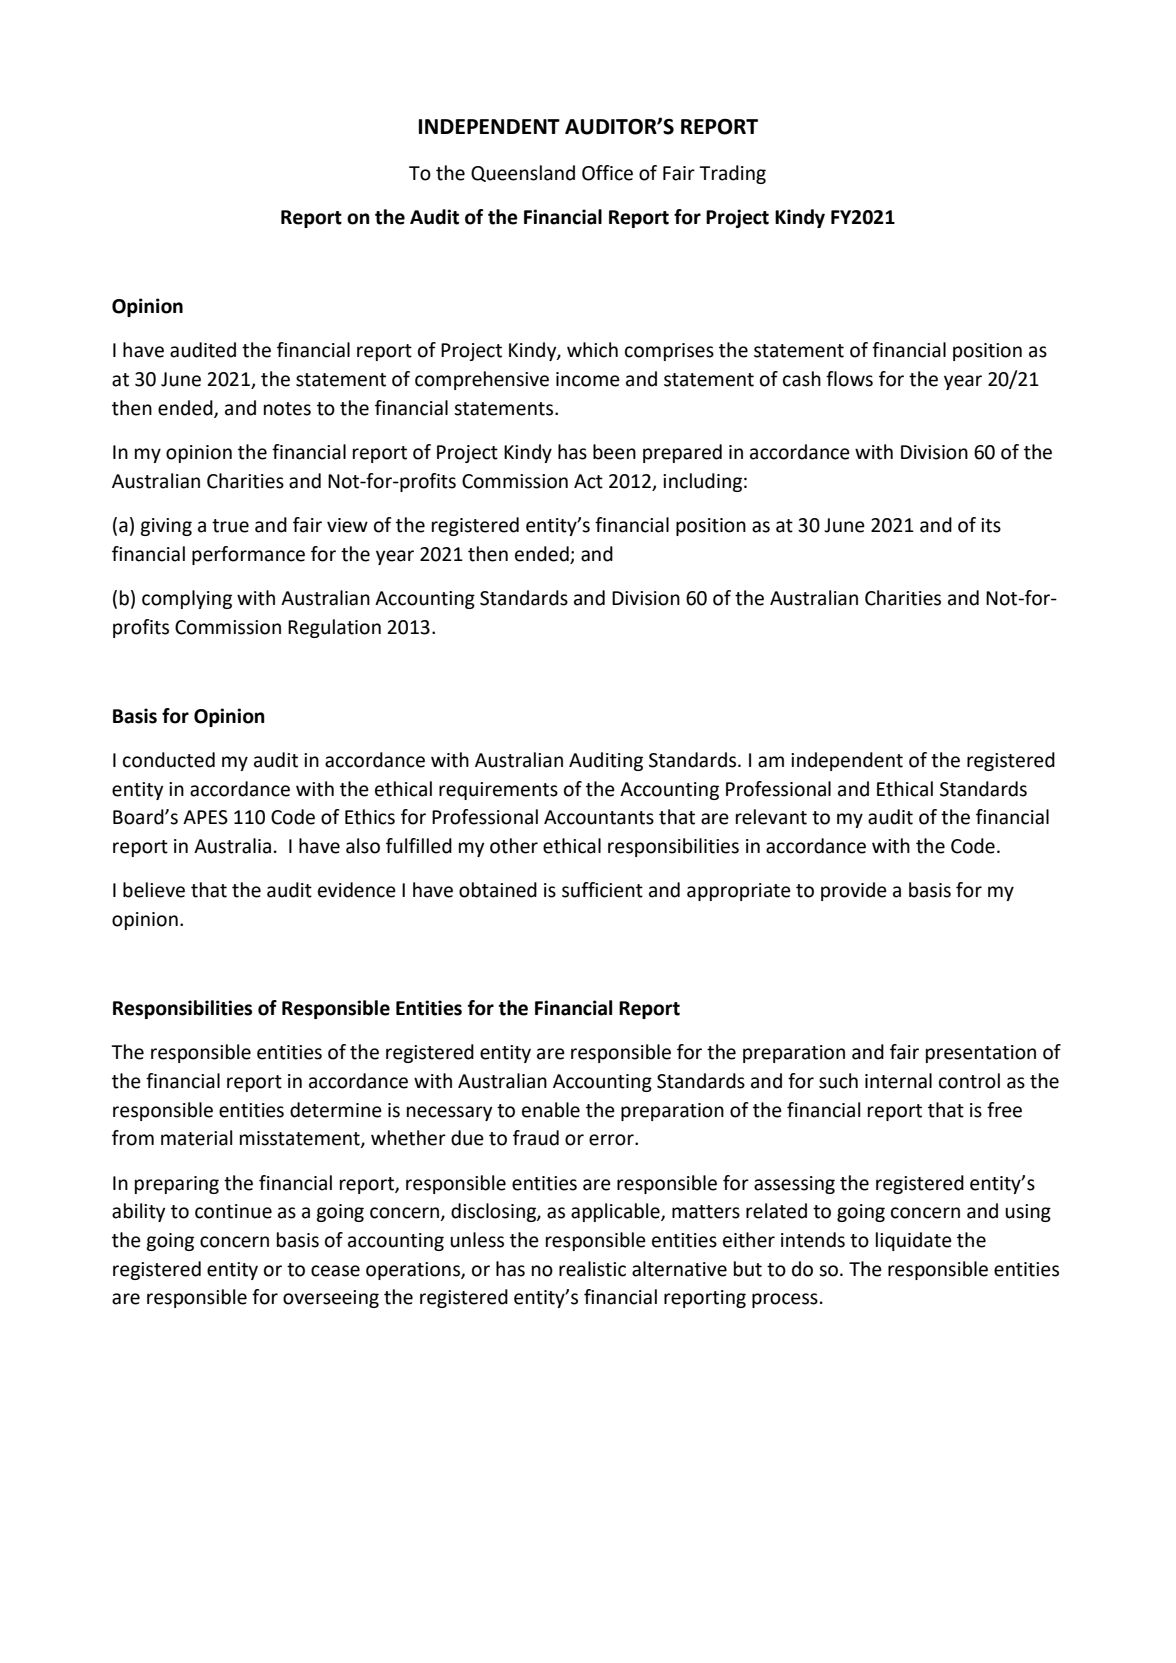 This screenshot has width=1176, height=1663. Describe the element at coordinates (154, 890) in the screenshot. I see `believe` at that location.
